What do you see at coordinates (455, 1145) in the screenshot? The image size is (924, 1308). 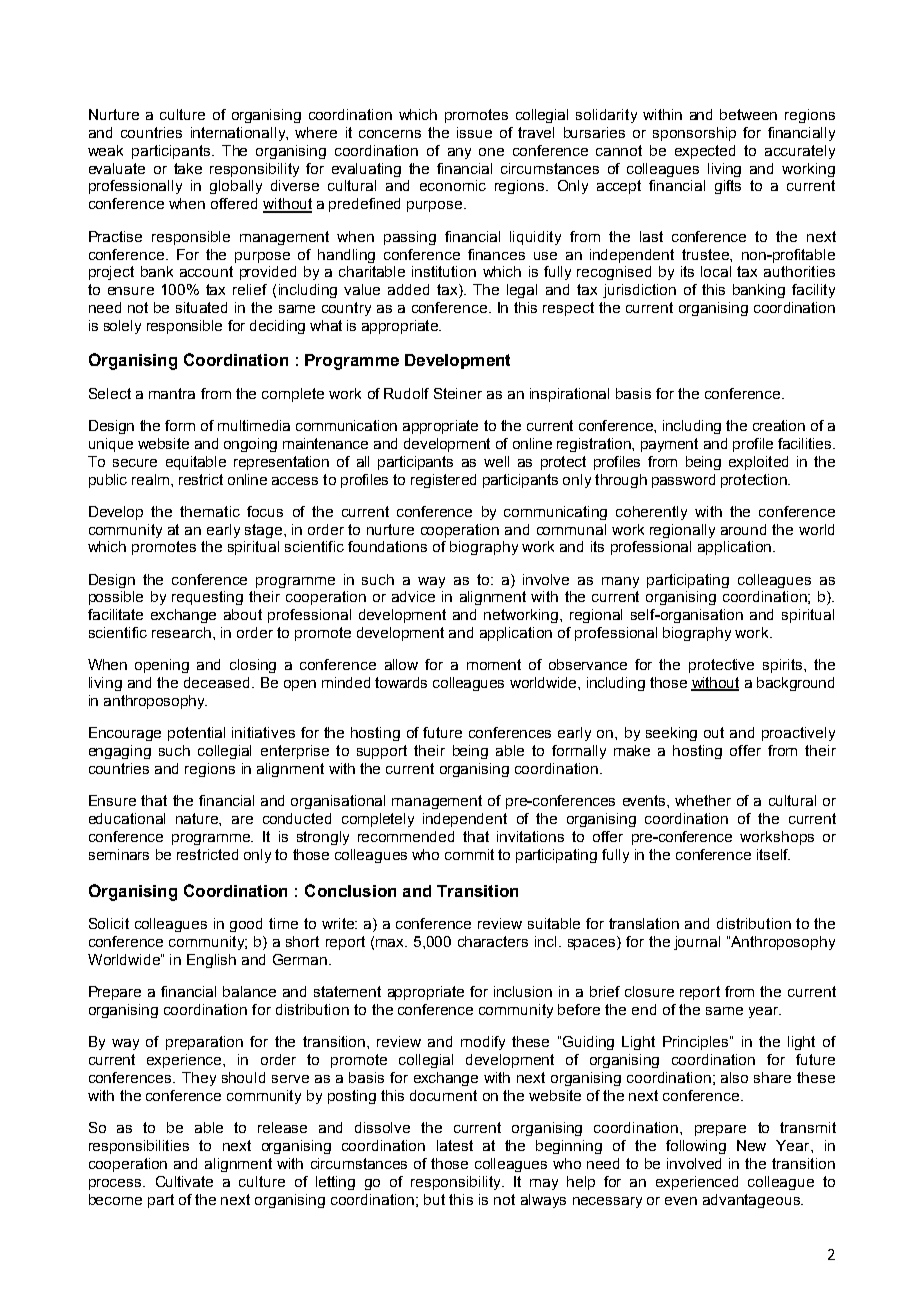 I see `latest` at bounding box center [455, 1145].
